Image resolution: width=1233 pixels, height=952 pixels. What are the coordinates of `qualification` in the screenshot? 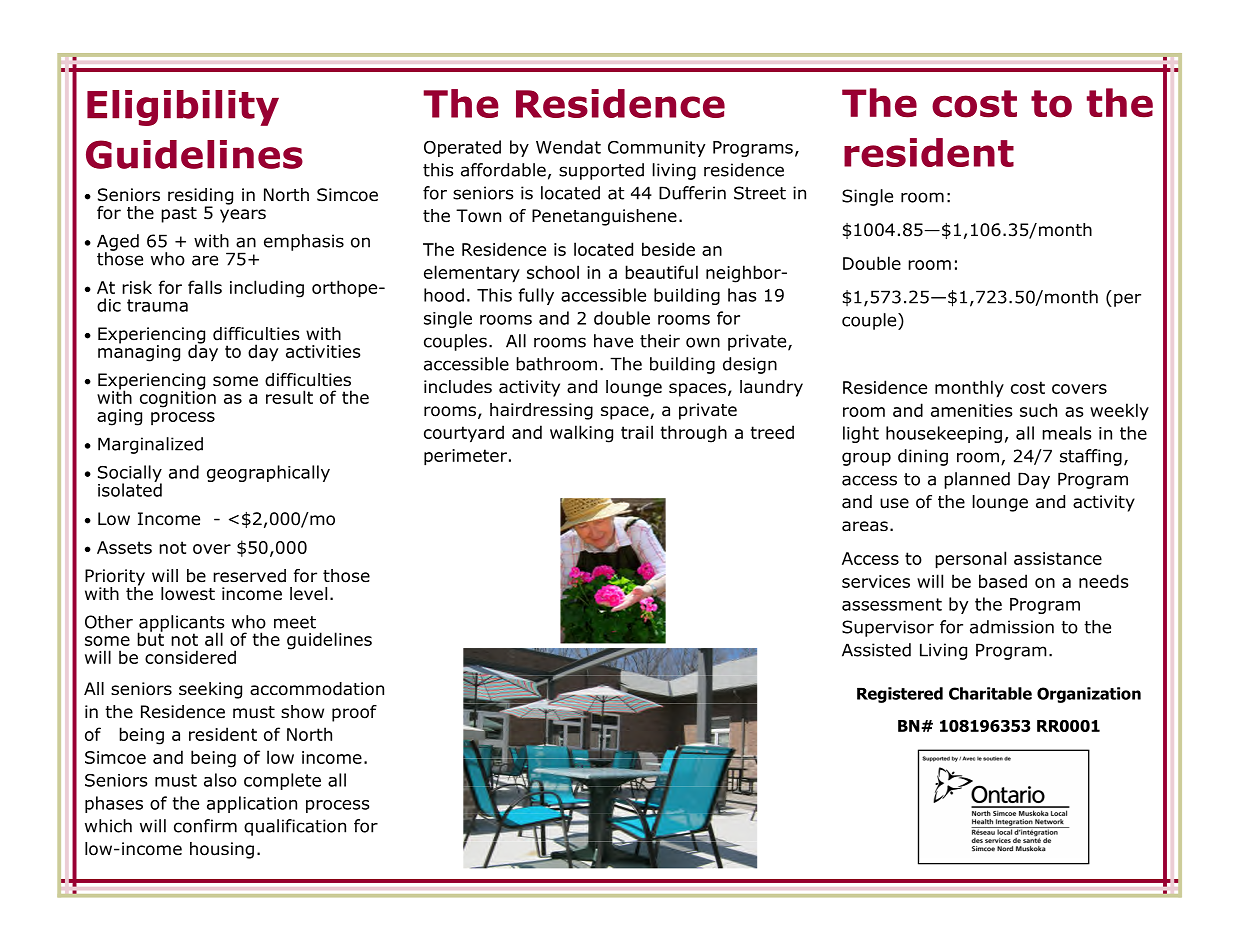 It's located at (295, 827).
